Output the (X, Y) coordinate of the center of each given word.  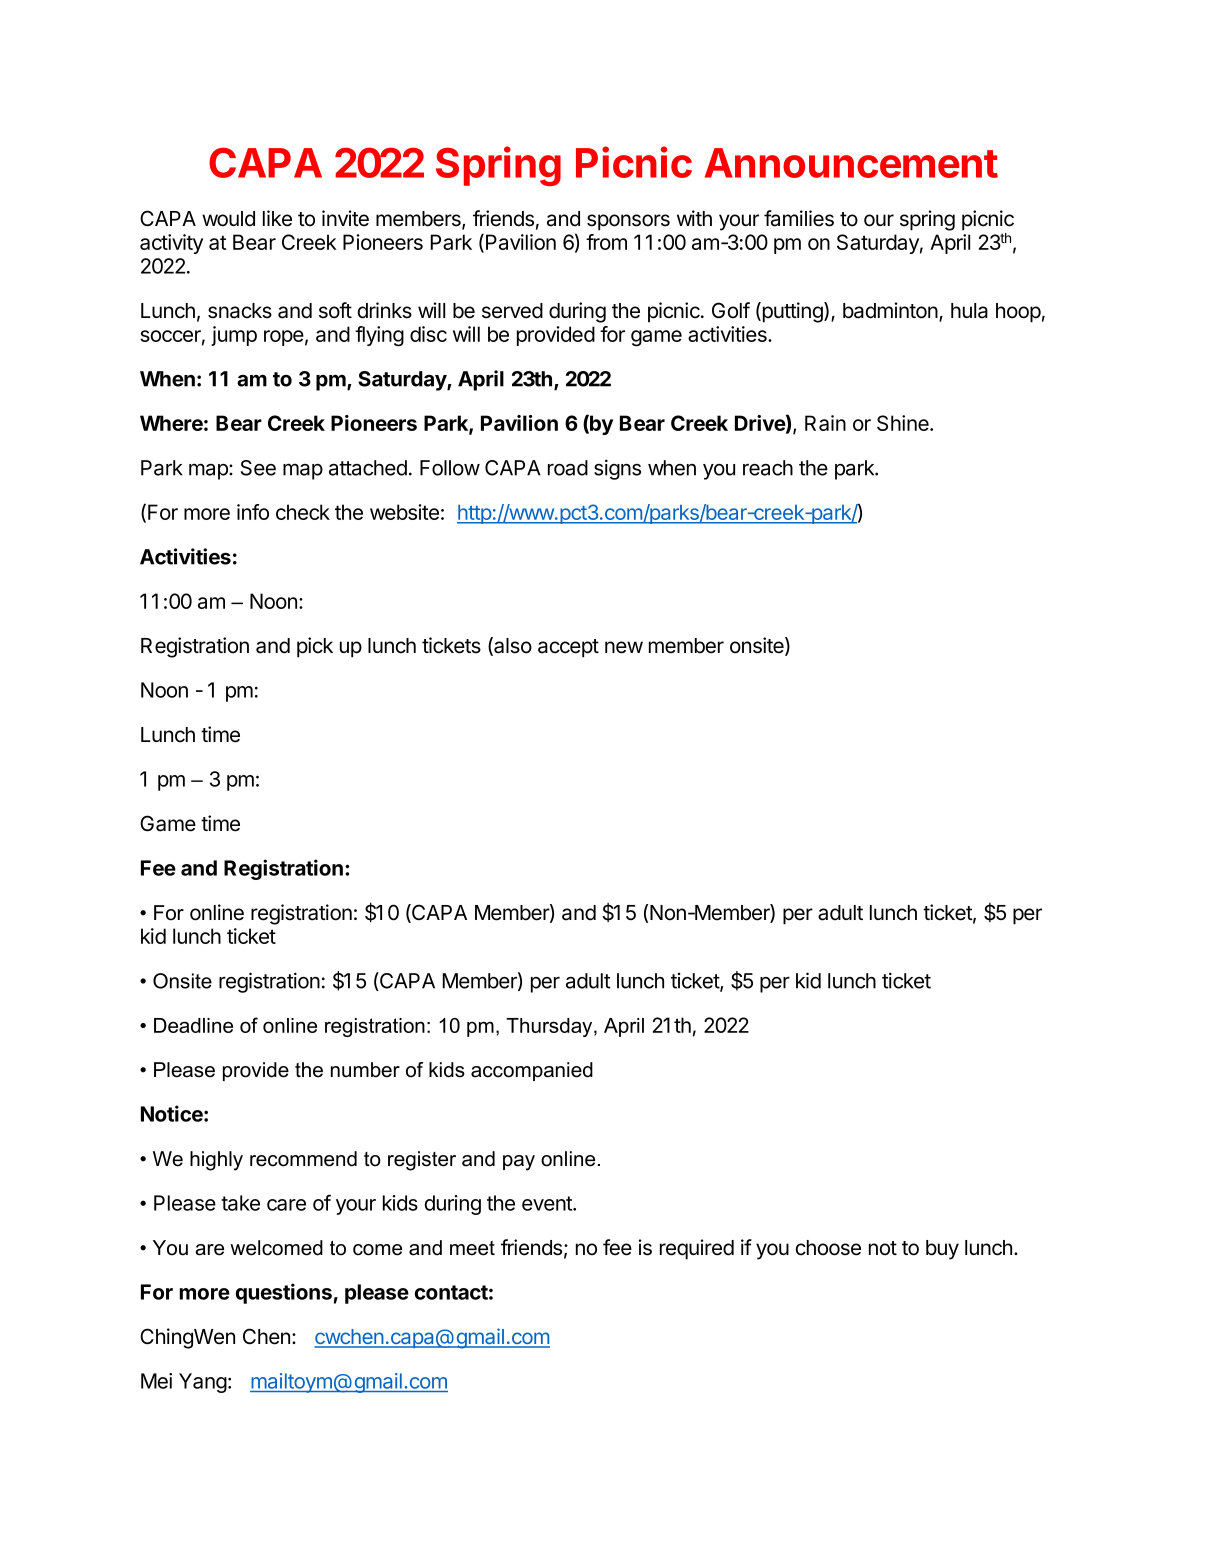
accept (568, 648)
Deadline (193, 1025)
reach (768, 468)
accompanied (532, 1071)
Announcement (851, 163)
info (253, 512)
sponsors (628, 222)
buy (942, 1250)
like (277, 218)
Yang (203, 1383)
